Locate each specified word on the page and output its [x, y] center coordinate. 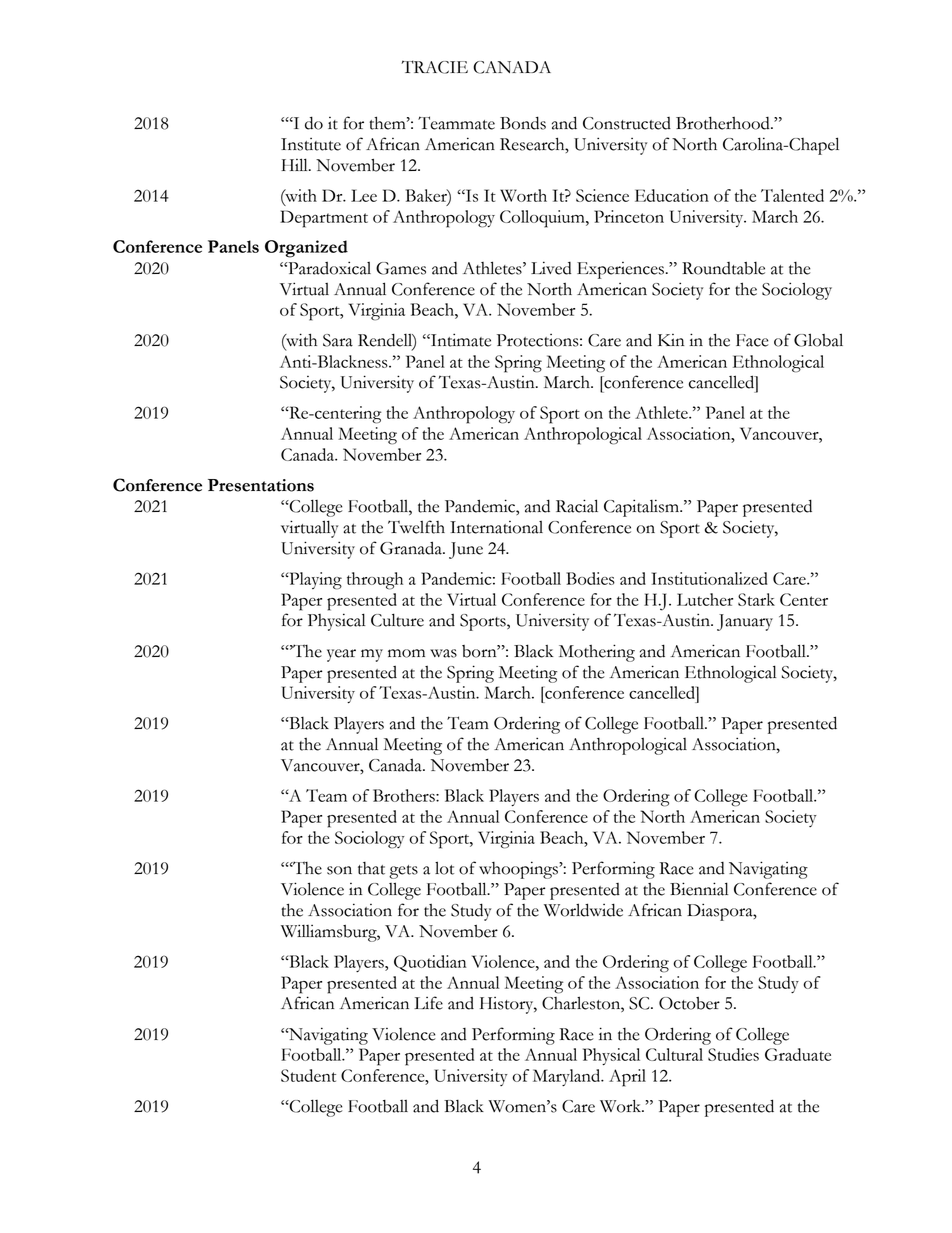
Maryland [568, 1077]
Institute [311, 144]
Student [308, 1075]
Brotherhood [724, 123]
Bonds [523, 123]
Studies [733, 1054]
